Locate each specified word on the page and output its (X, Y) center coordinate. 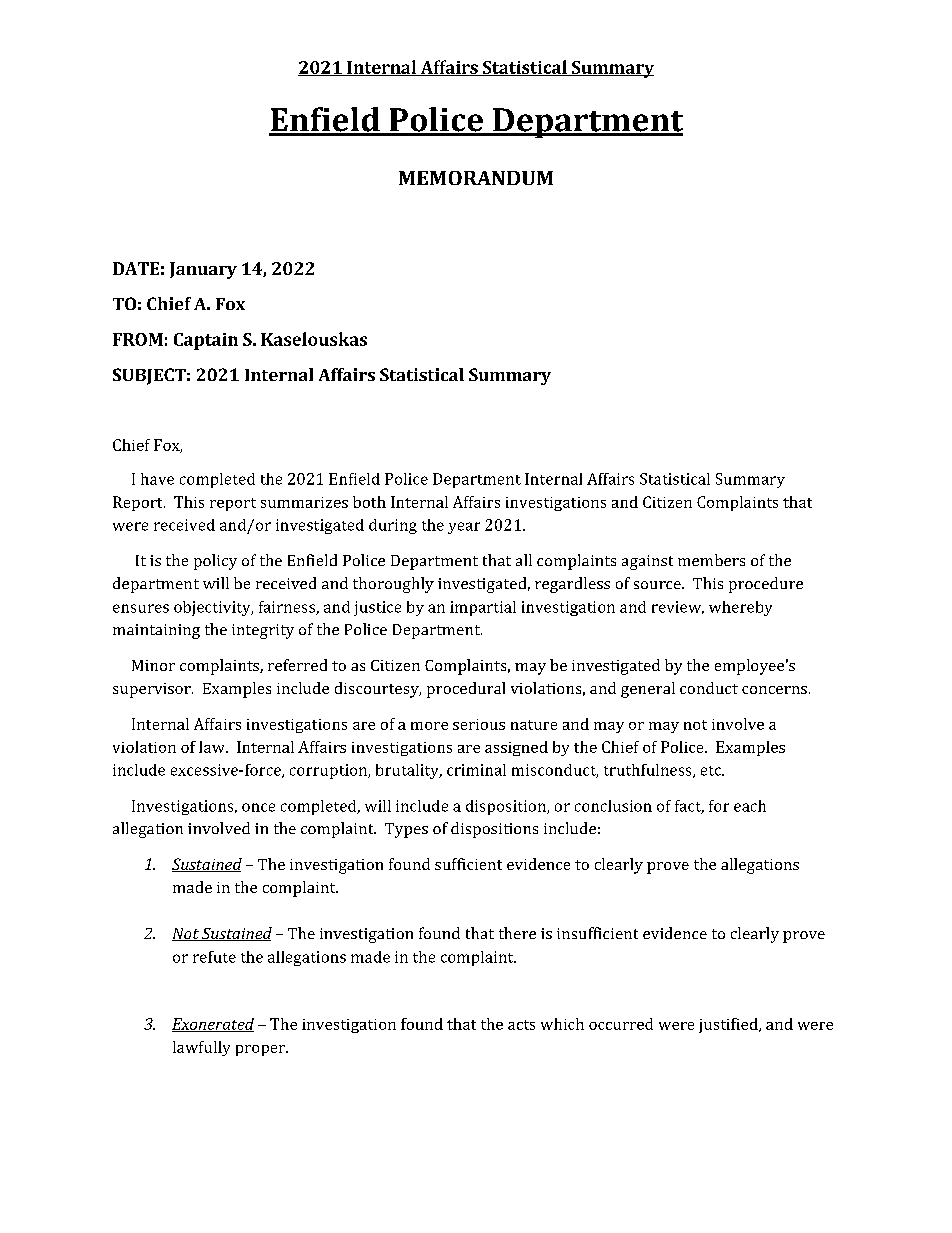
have (157, 479)
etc (712, 771)
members (711, 560)
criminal (476, 770)
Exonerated (213, 1025)
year (464, 528)
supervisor (153, 690)
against (647, 562)
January (203, 270)
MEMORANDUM (476, 178)
